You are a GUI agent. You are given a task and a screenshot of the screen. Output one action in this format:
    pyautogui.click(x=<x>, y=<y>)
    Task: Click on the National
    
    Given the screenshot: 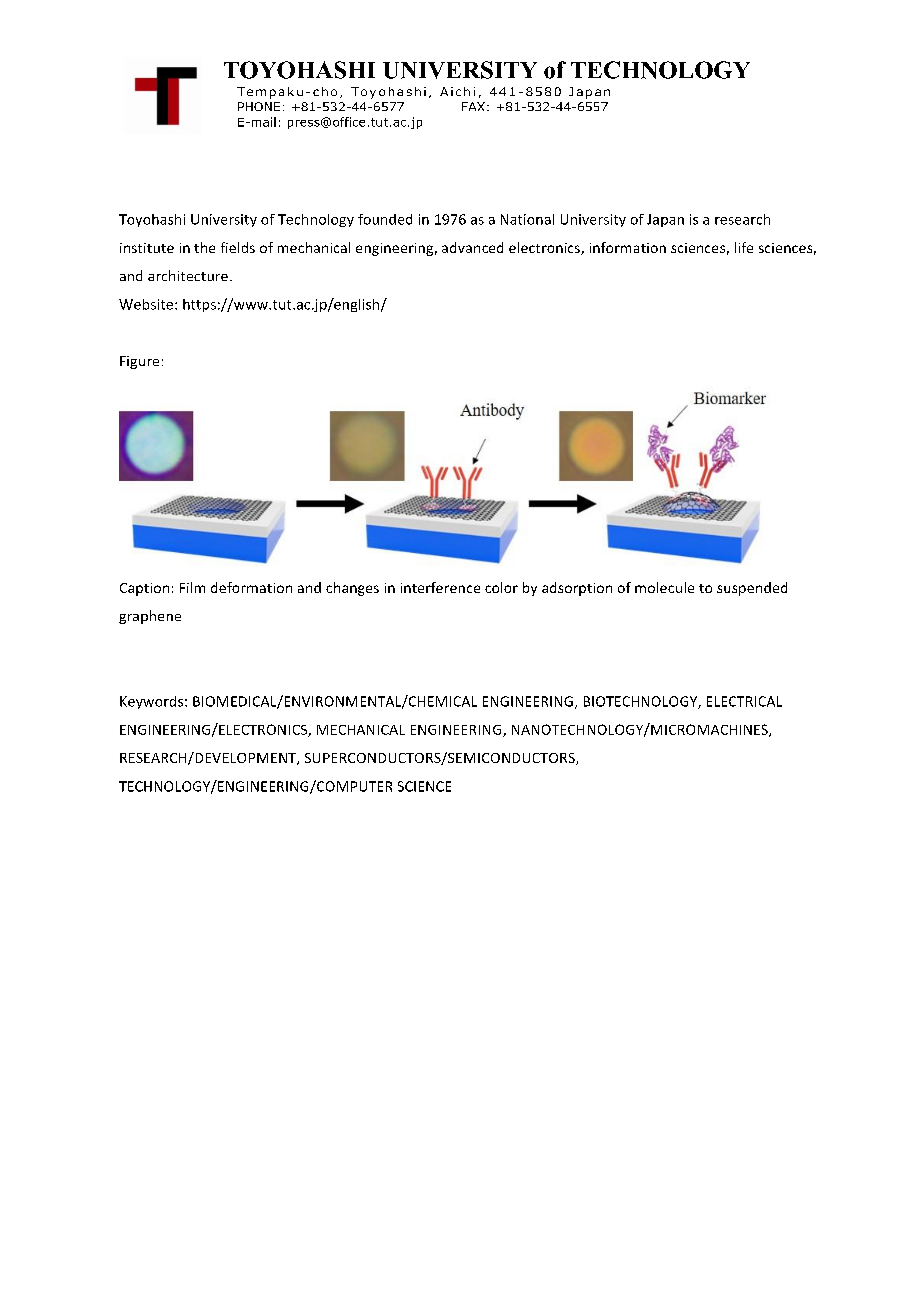 What is the action you would take?
    pyautogui.click(x=527, y=219)
